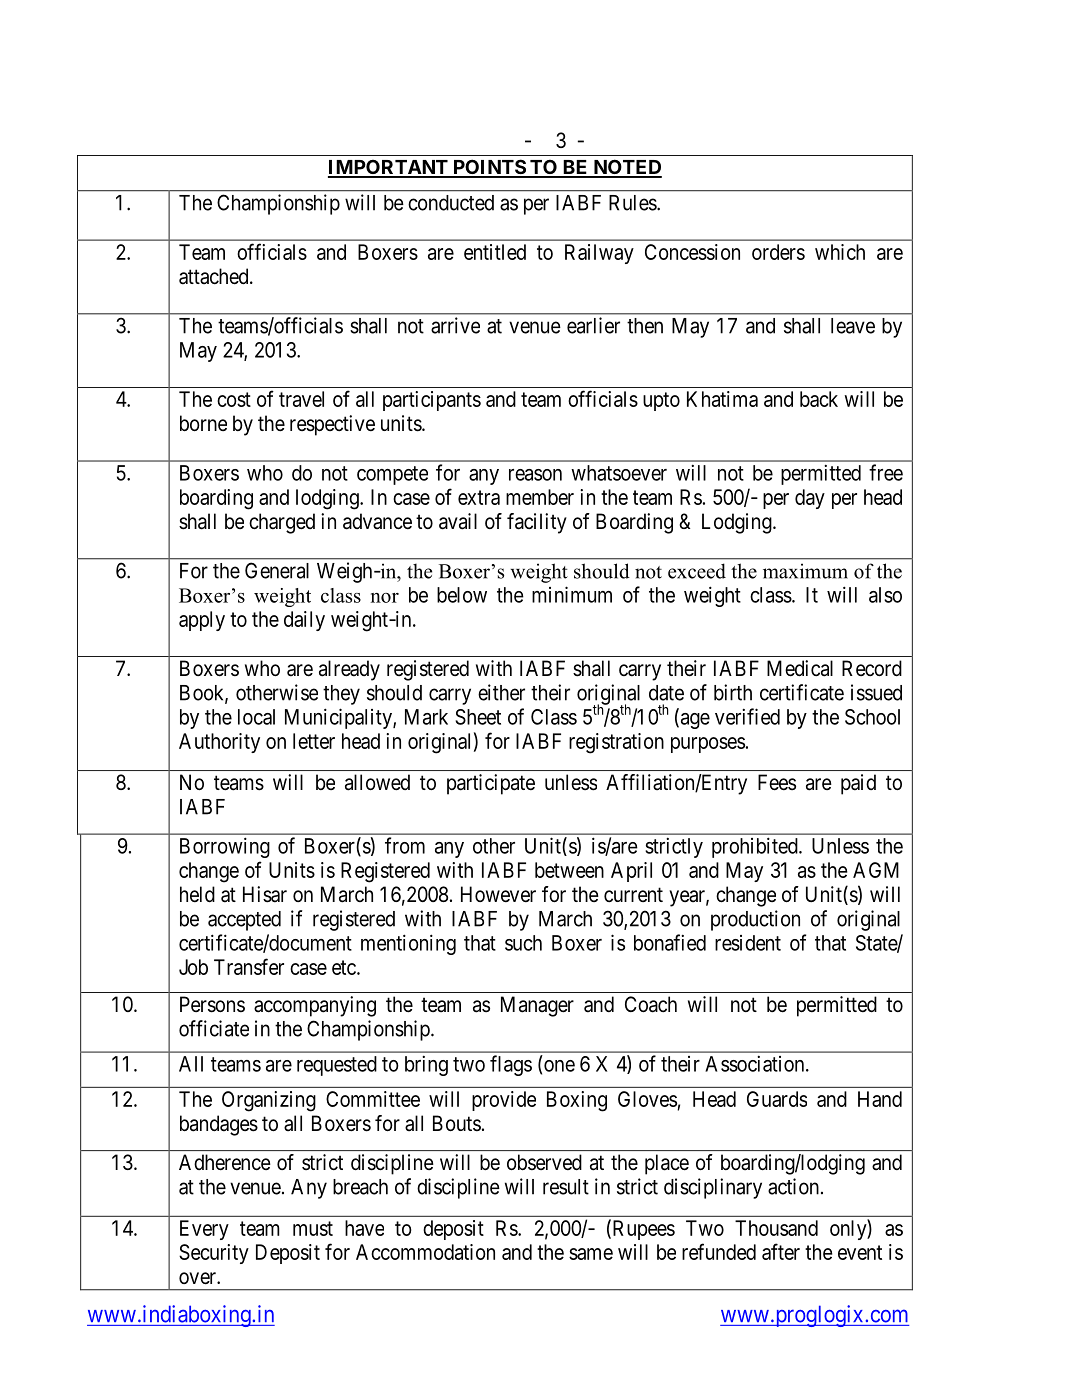 This document has width=1075, height=1391. What do you see at coordinates (819, 399) in the document?
I see `back` at bounding box center [819, 399].
